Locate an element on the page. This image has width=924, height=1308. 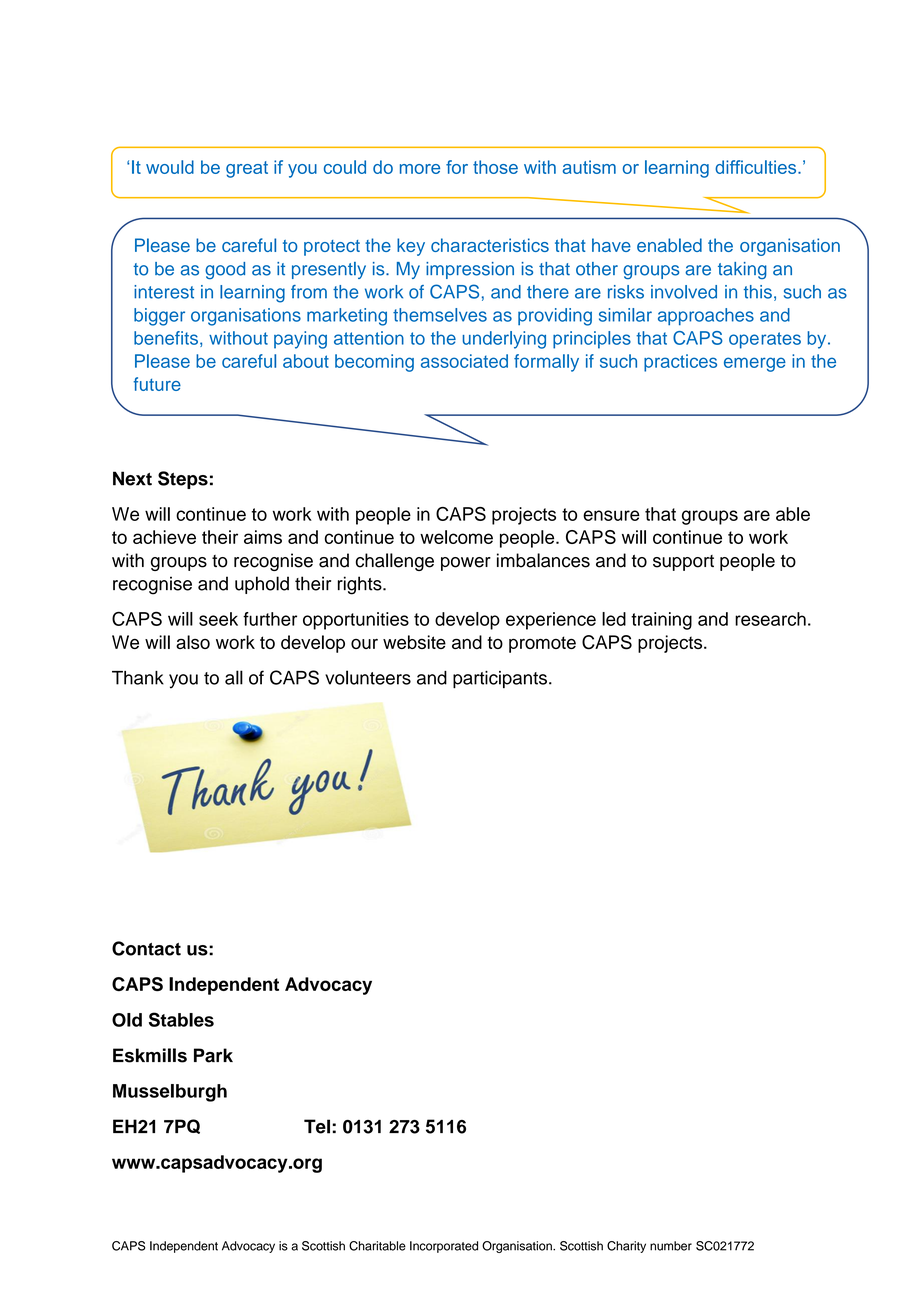
Contact is located at coordinates (146, 948).
